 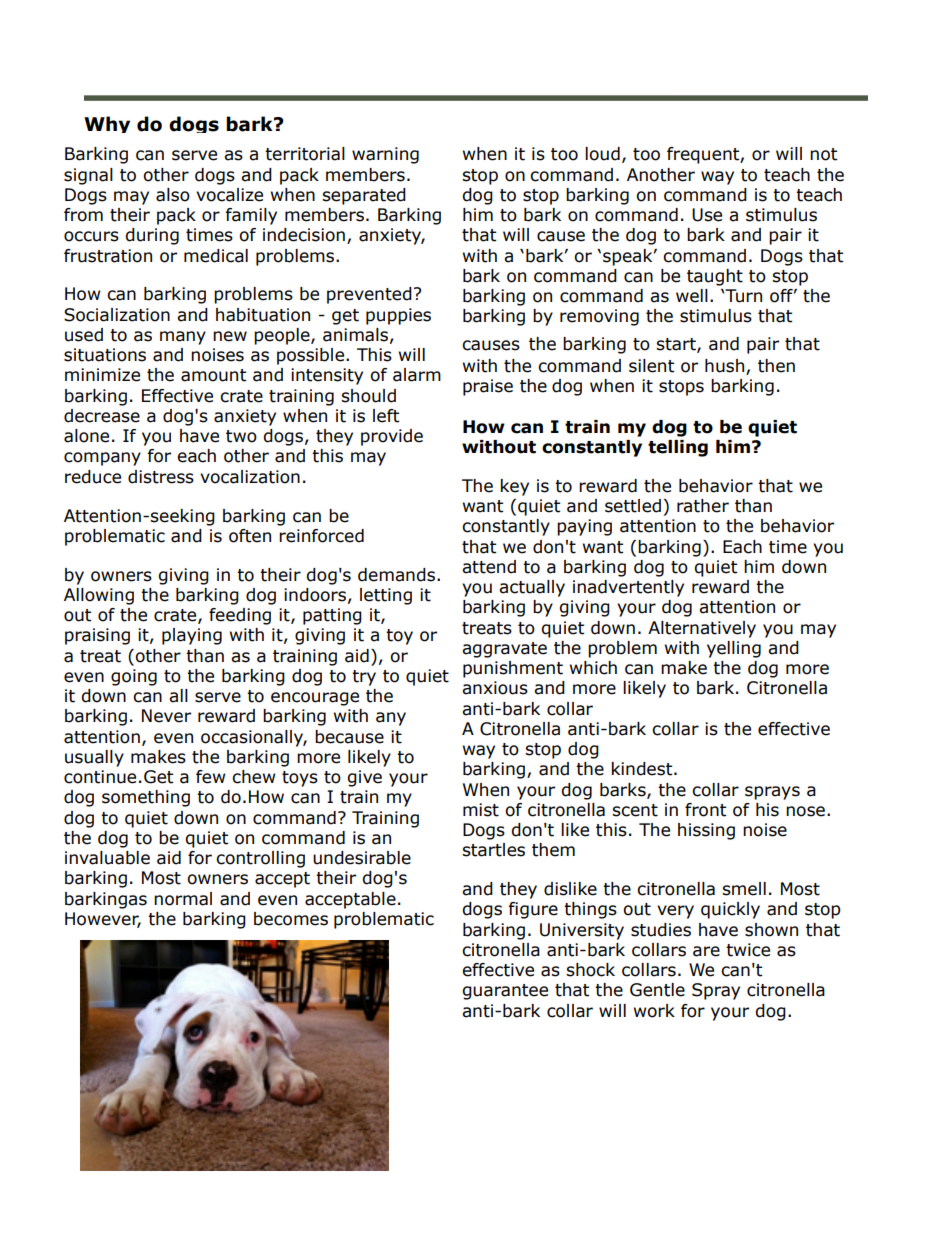 I want to click on guarantee, so click(x=505, y=992).
